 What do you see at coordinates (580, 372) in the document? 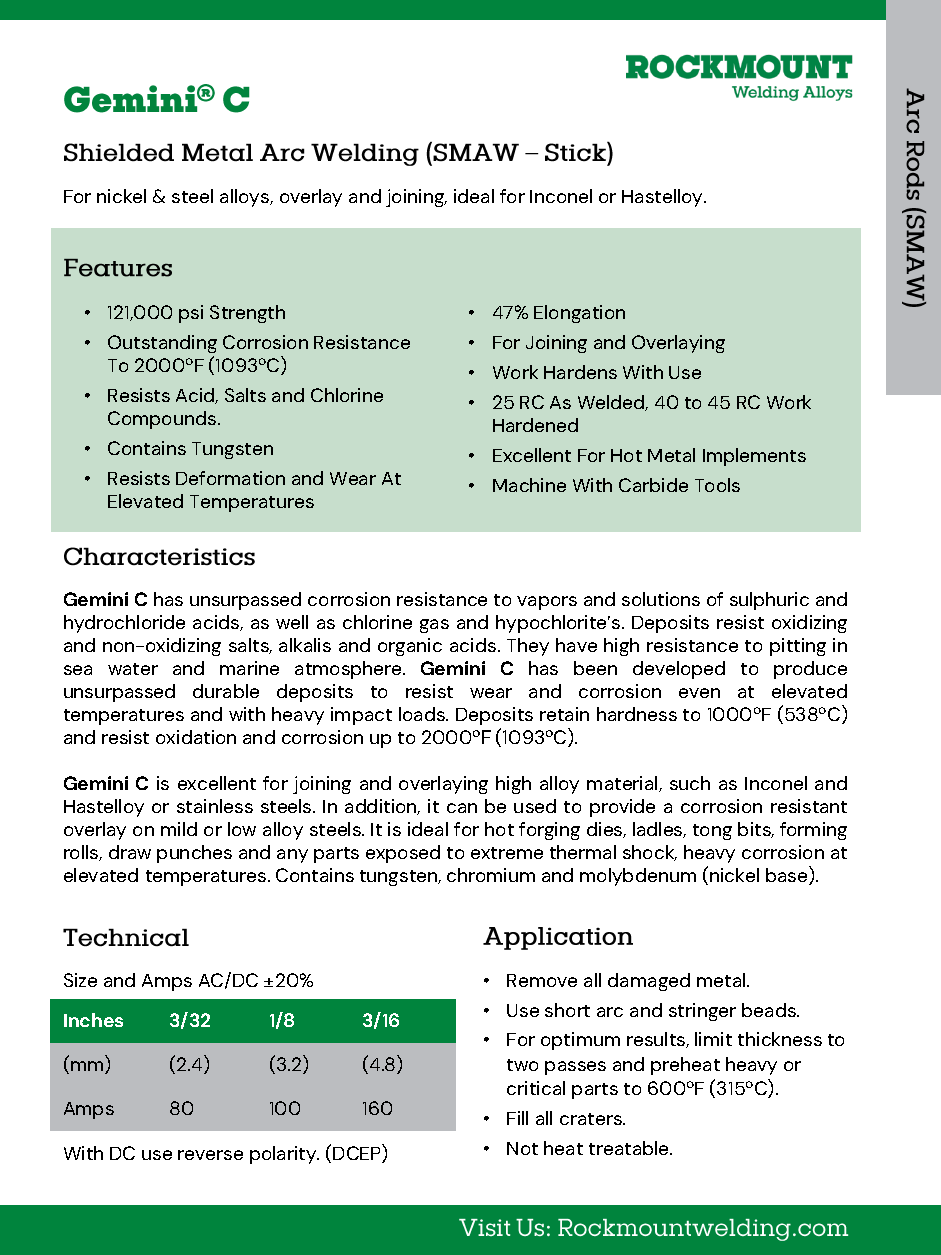
I see `Hardens` at bounding box center [580, 372].
